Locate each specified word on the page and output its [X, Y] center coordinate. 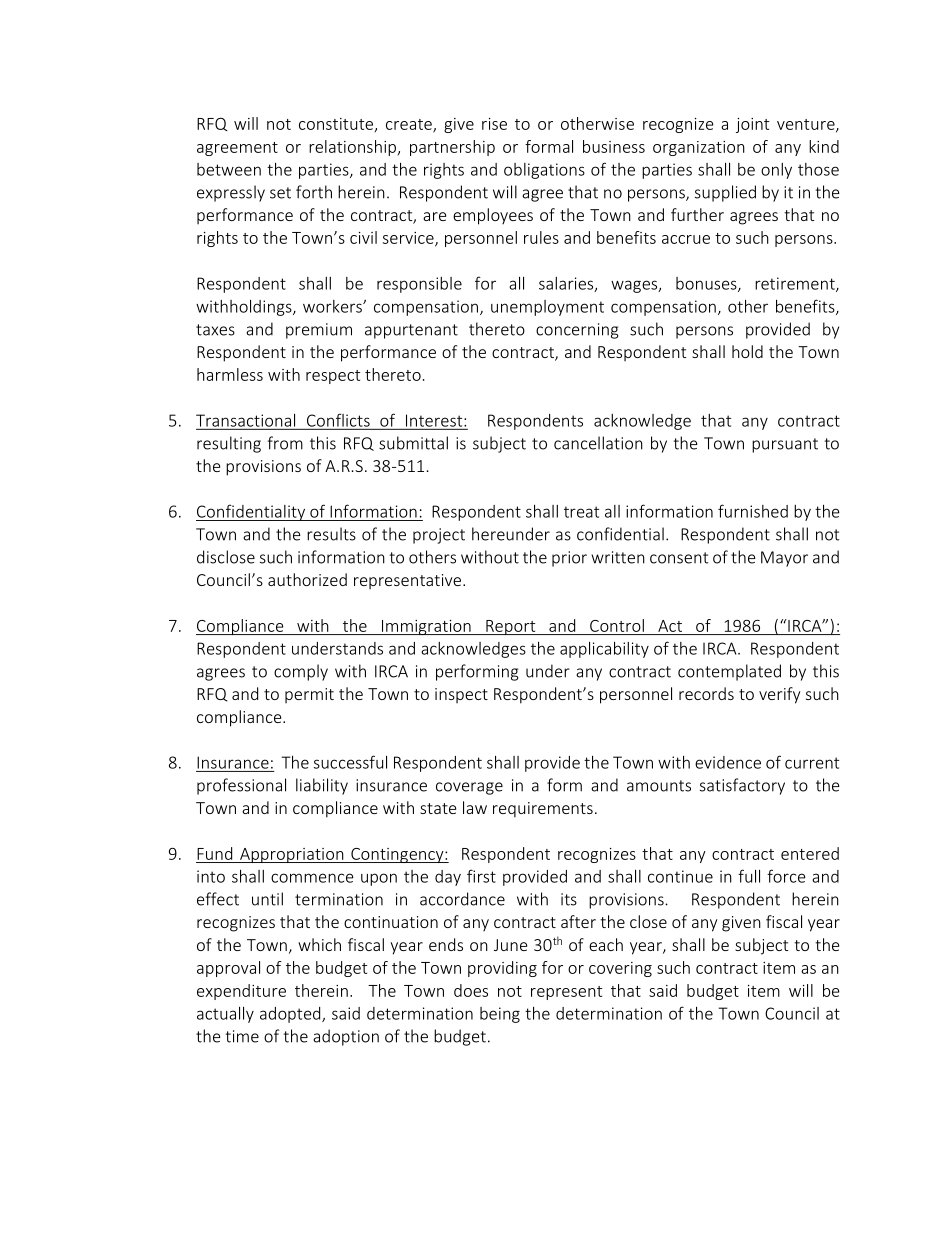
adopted [291, 1015]
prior [569, 559]
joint [752, 125]
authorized [307, 579]
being [500, 1015]
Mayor [784, 559]
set [280, 193]
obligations [544, 171]
